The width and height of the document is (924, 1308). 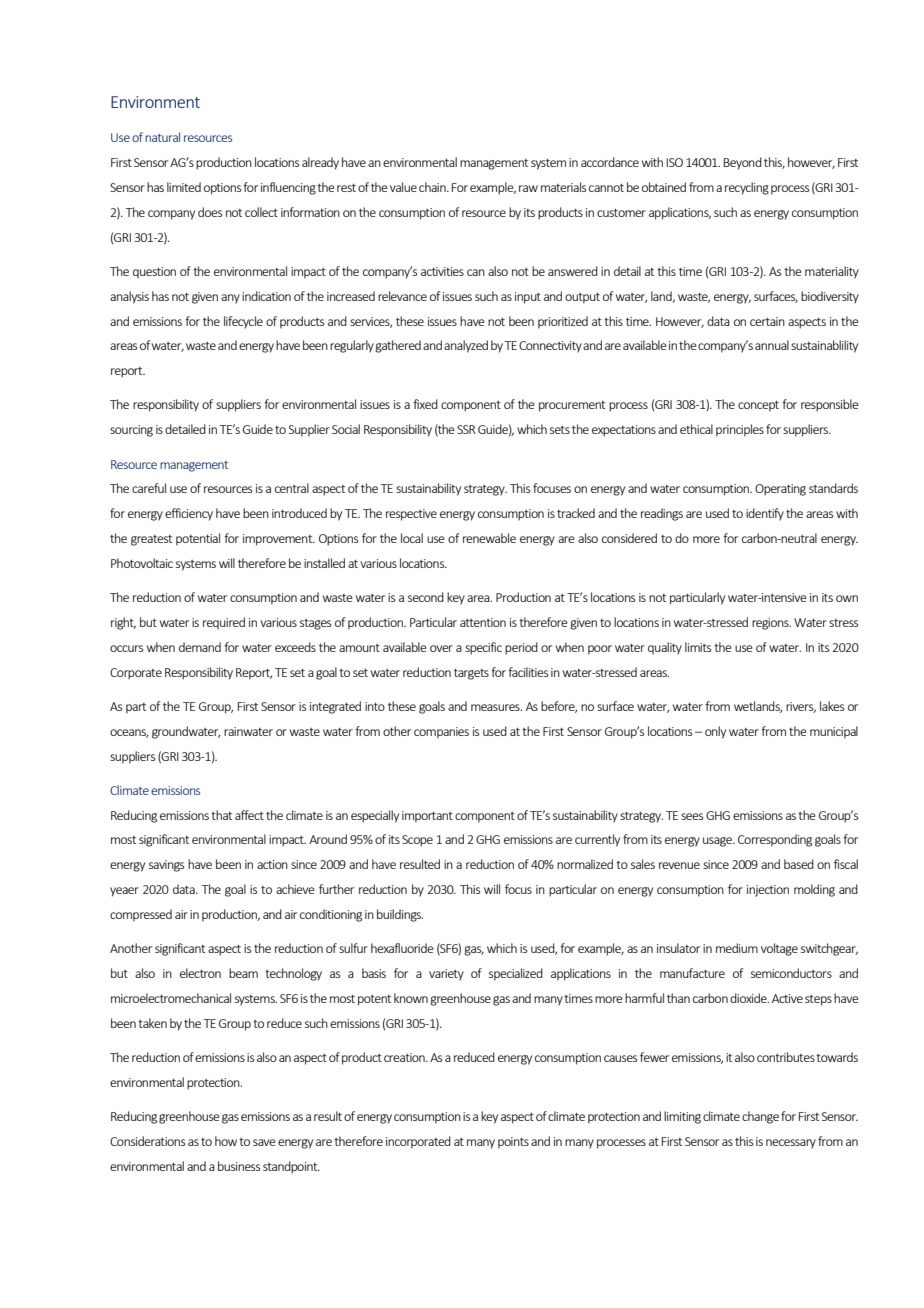 What do you see at coordinates (200, 647) in the document?
I see `demand` at bounding box center [200, 647].
